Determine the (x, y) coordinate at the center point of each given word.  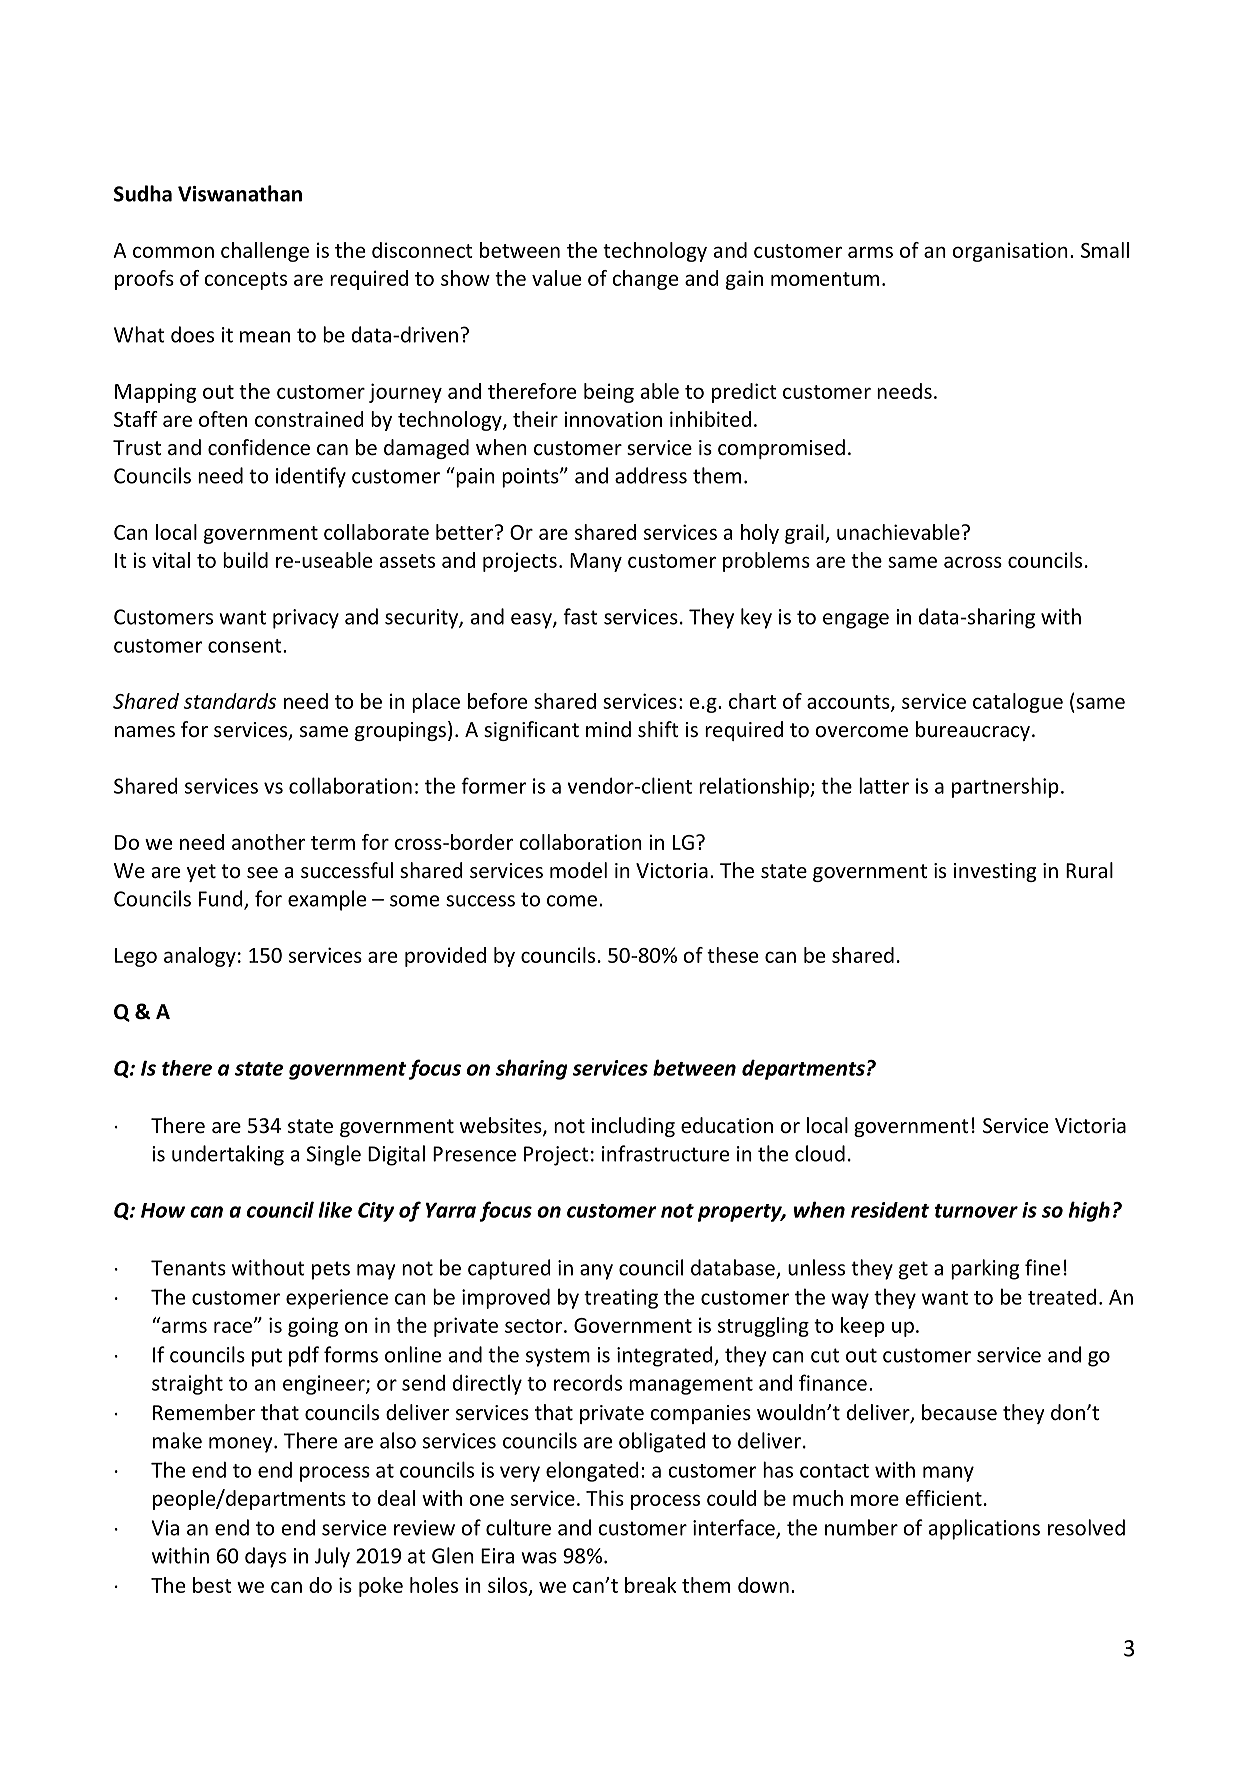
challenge (265, 252)
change (645, 280)
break (651, 1585)
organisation (1010, 252)
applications (984, 1529)
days (265, 1557)
